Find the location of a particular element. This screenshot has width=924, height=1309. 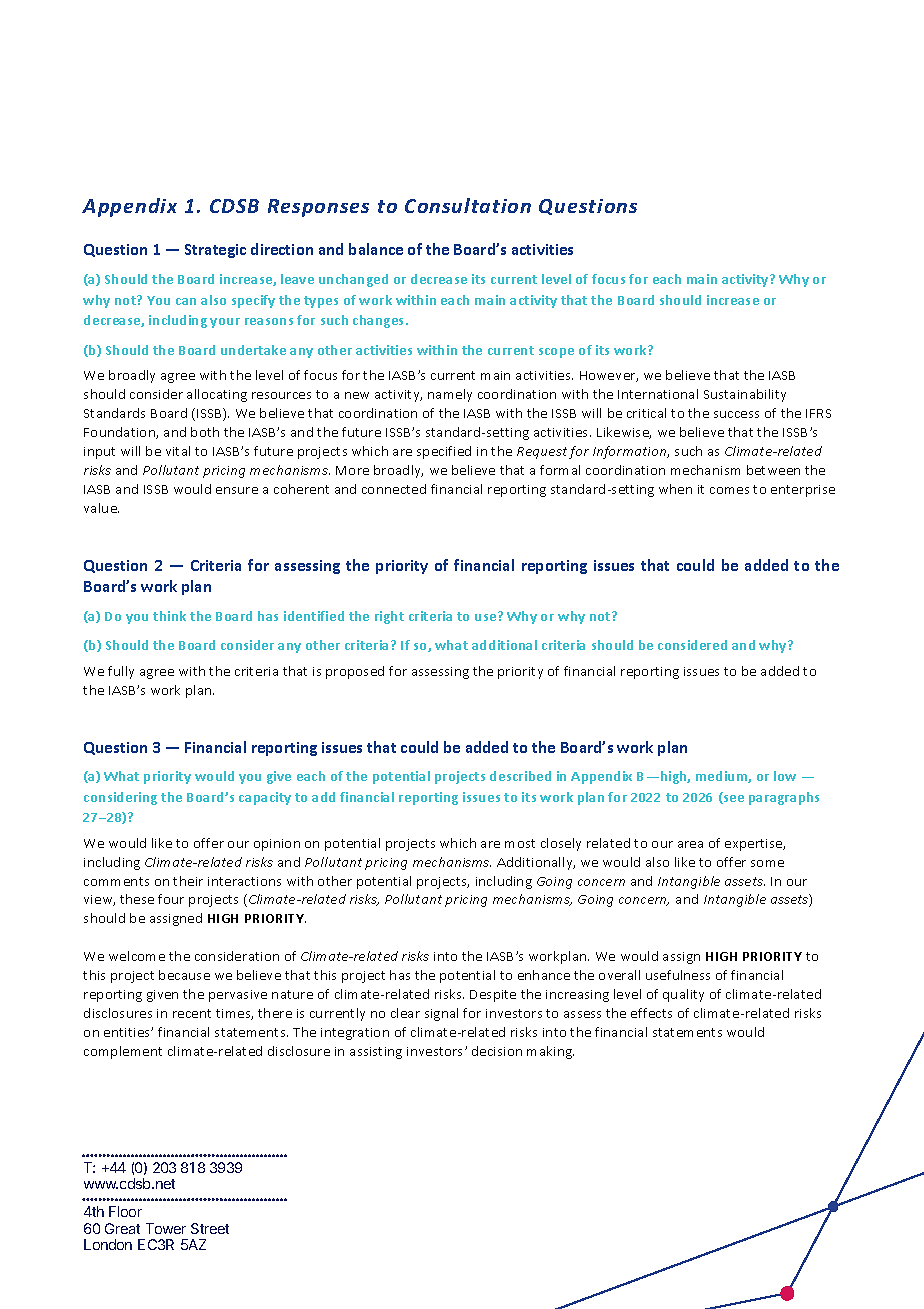

because is located at coordinates (184, 975).
